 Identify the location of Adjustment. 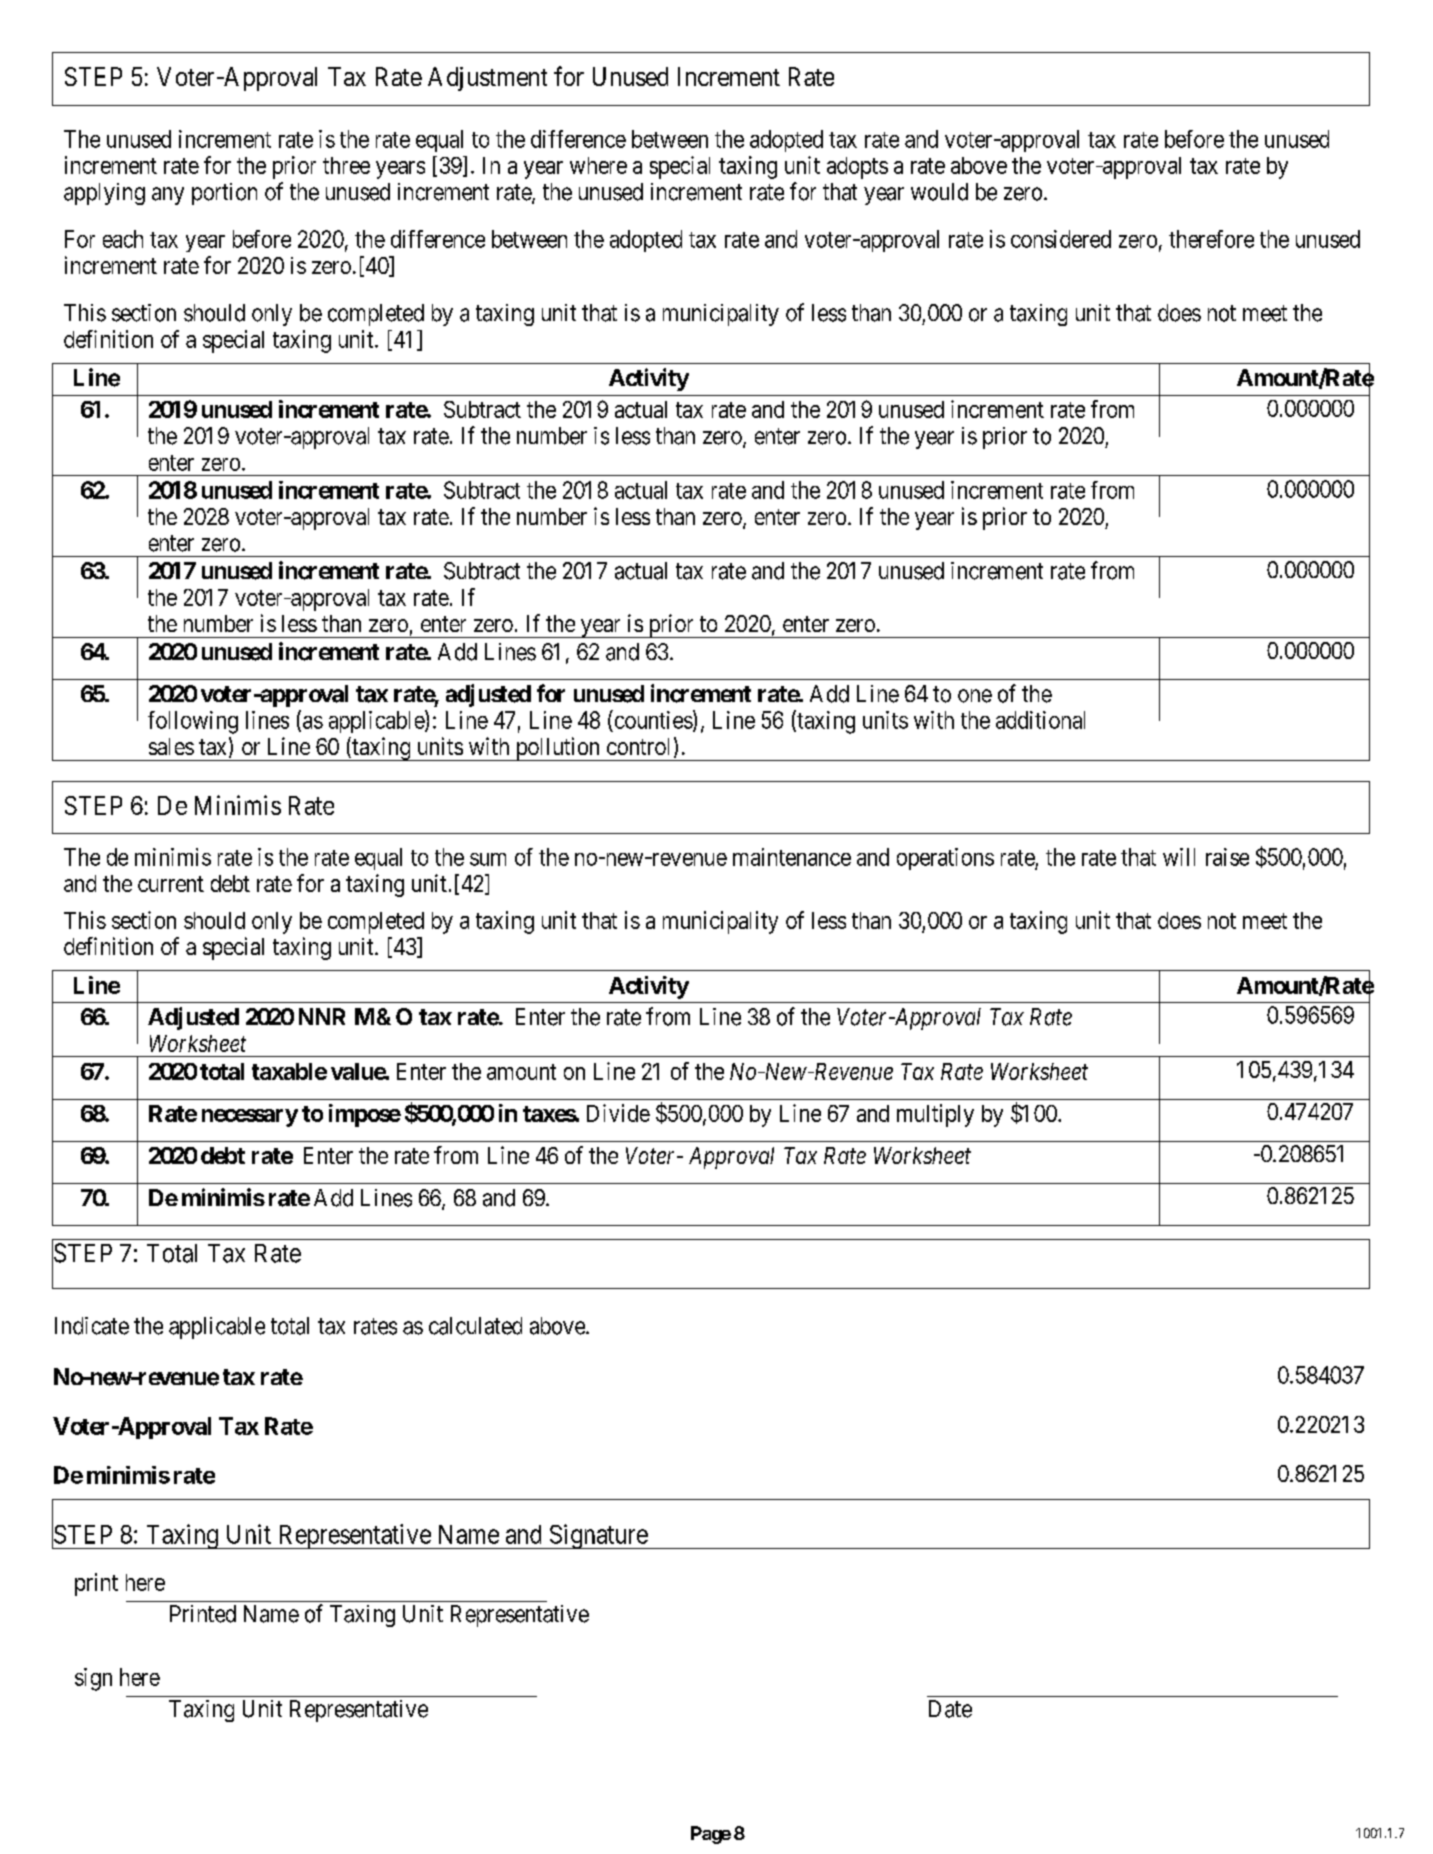
(487, 79).
